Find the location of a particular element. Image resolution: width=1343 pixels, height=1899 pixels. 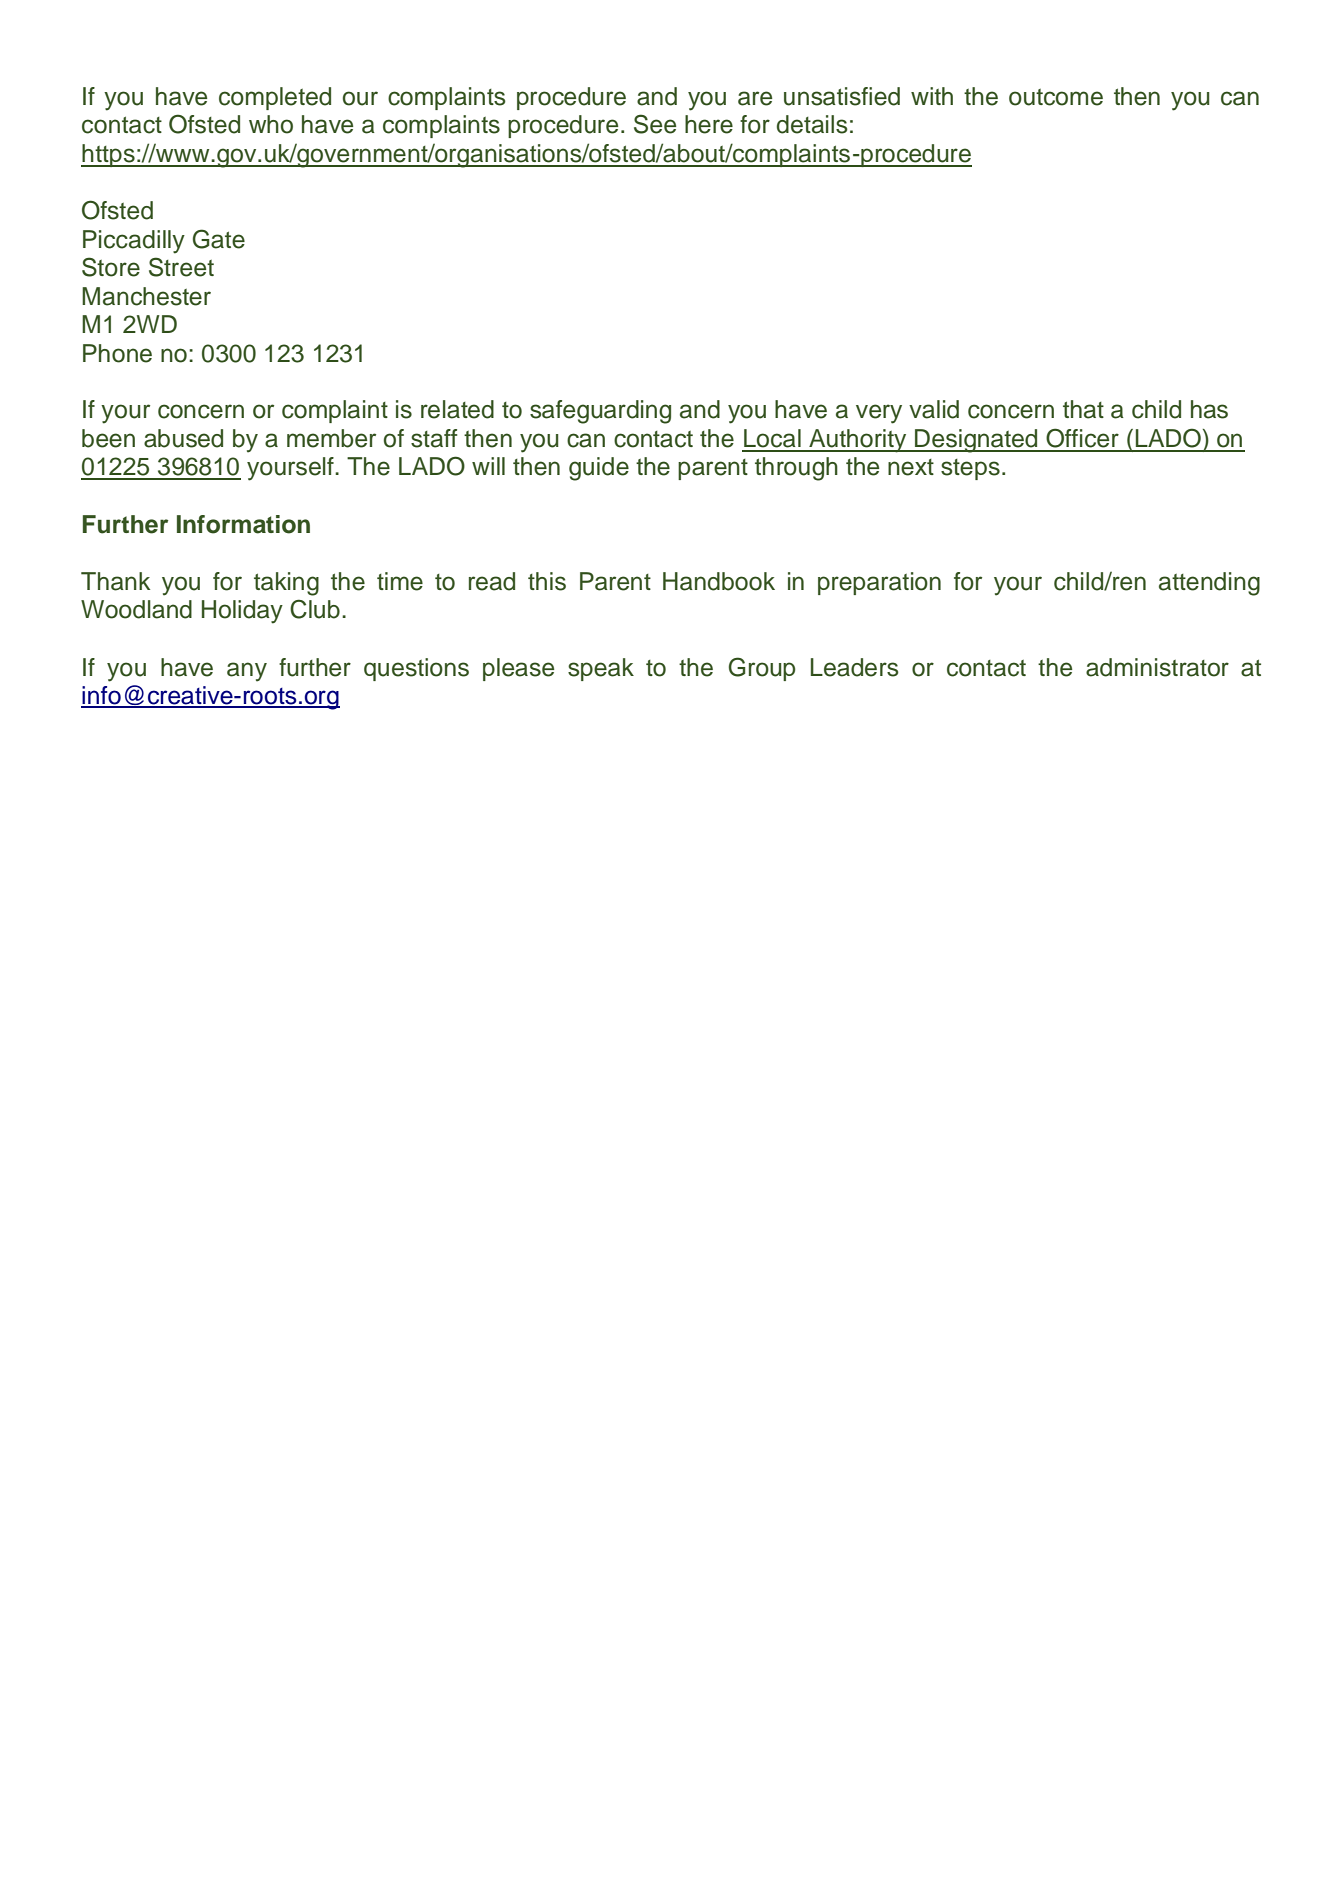

any is located at coordinates (247, 672).
